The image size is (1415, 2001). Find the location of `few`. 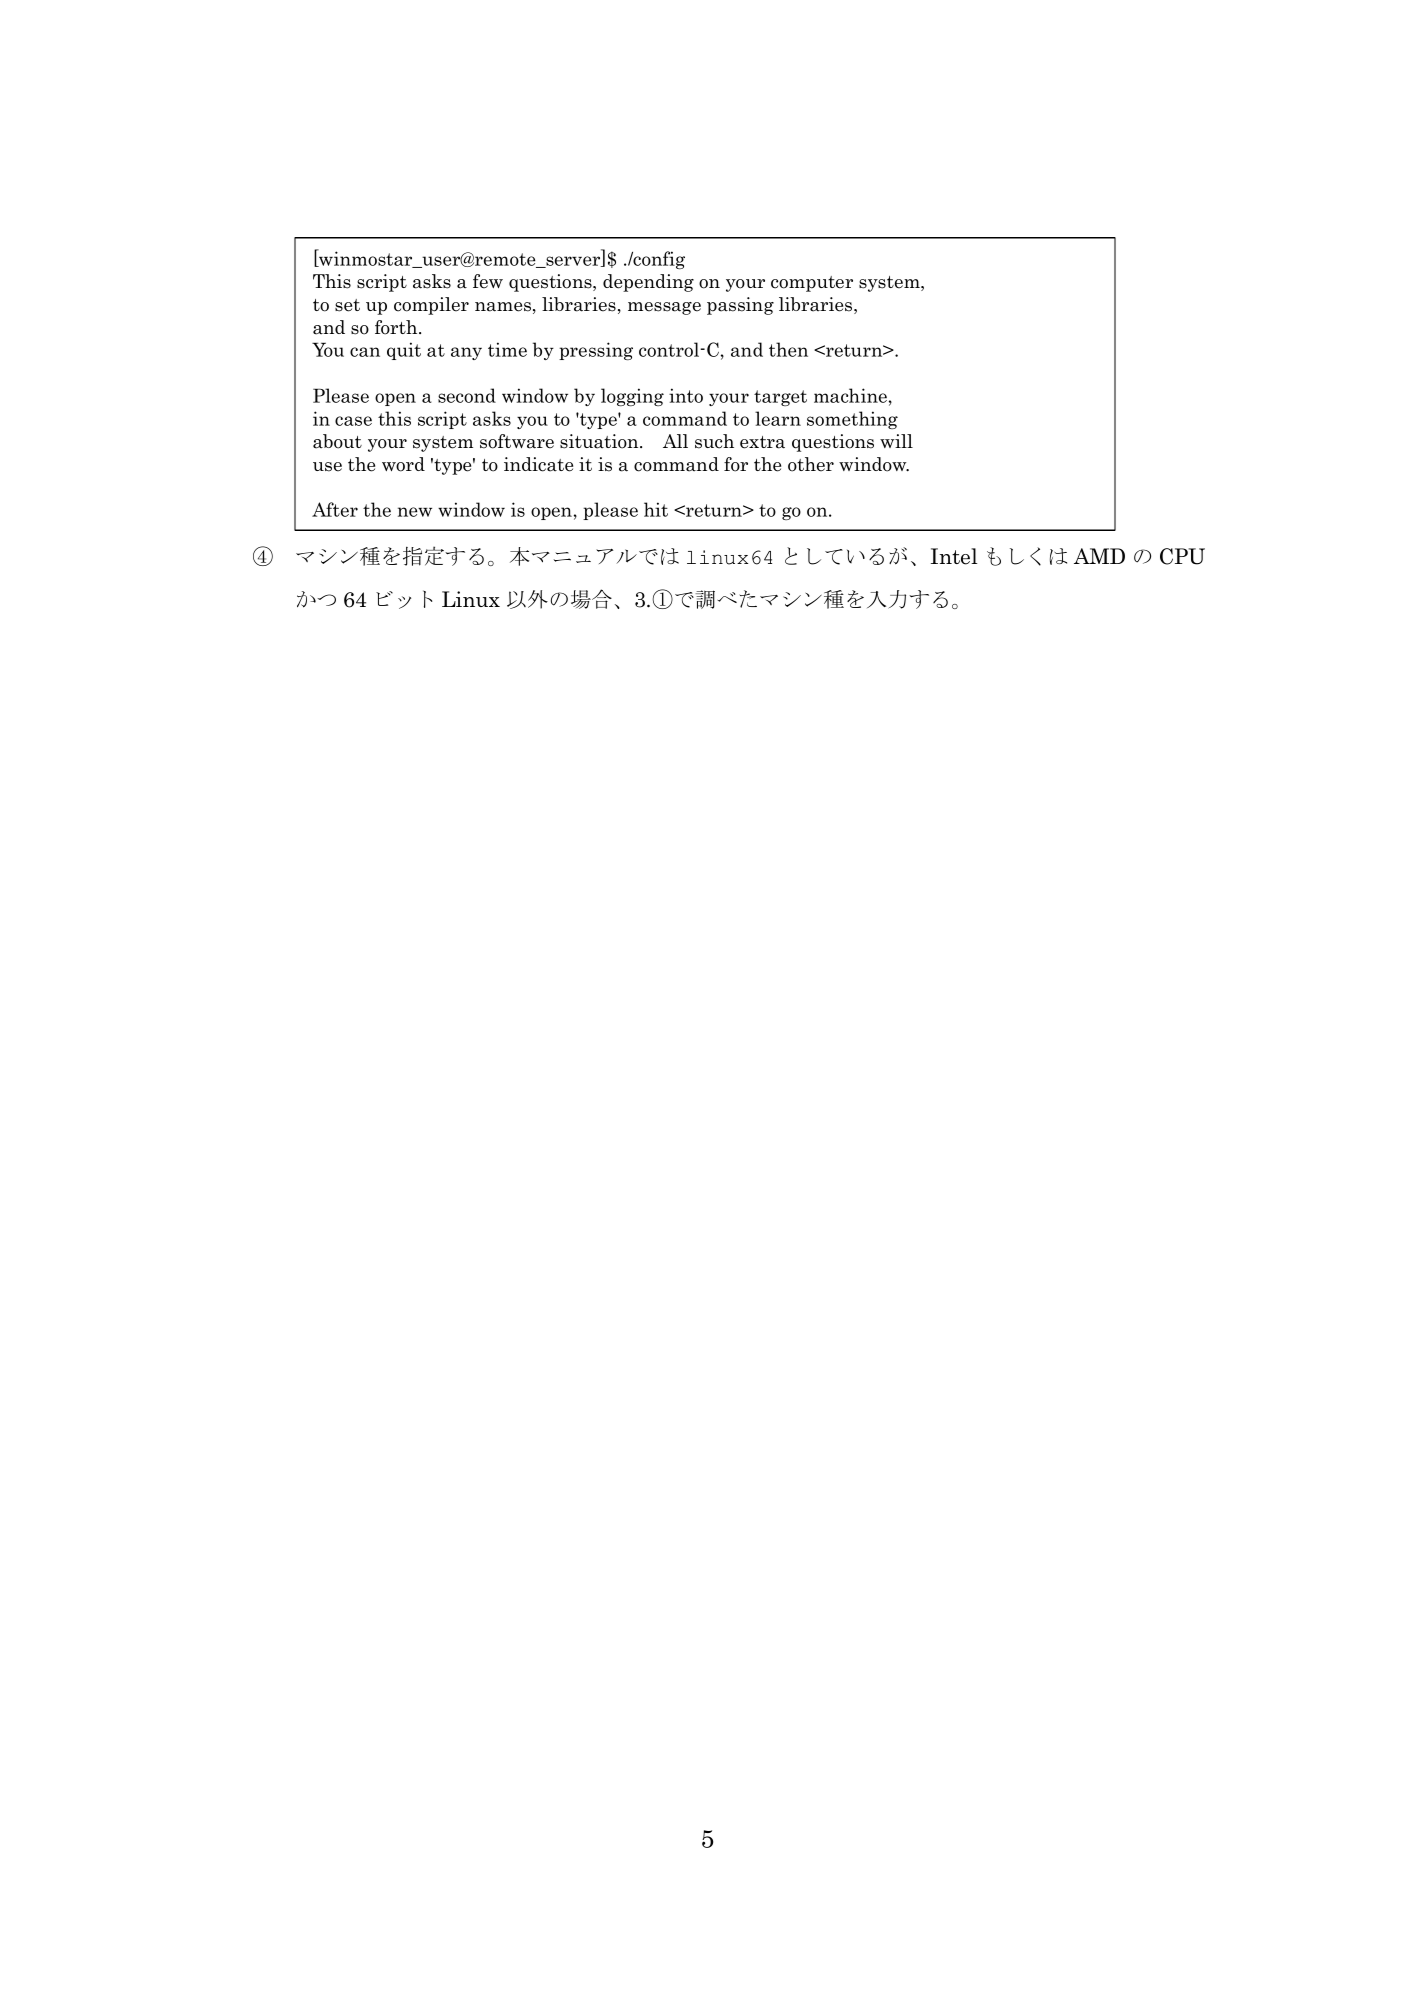

few is located at coordinates (488, 281).
